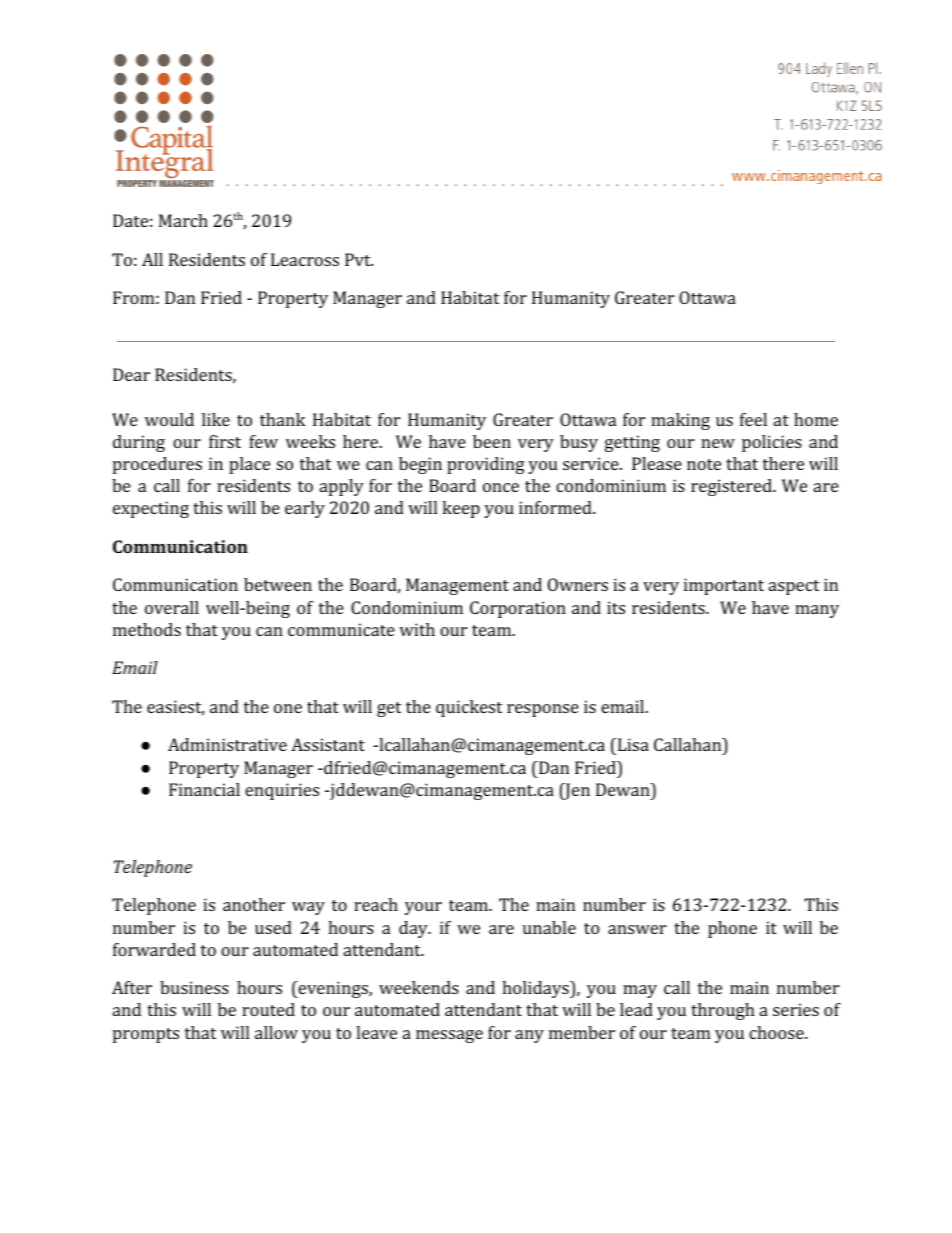 This screenshot has height=1233, width=952. Describe the element at coordinates (183, 220) in the screenshot. I see `March` at that location.
